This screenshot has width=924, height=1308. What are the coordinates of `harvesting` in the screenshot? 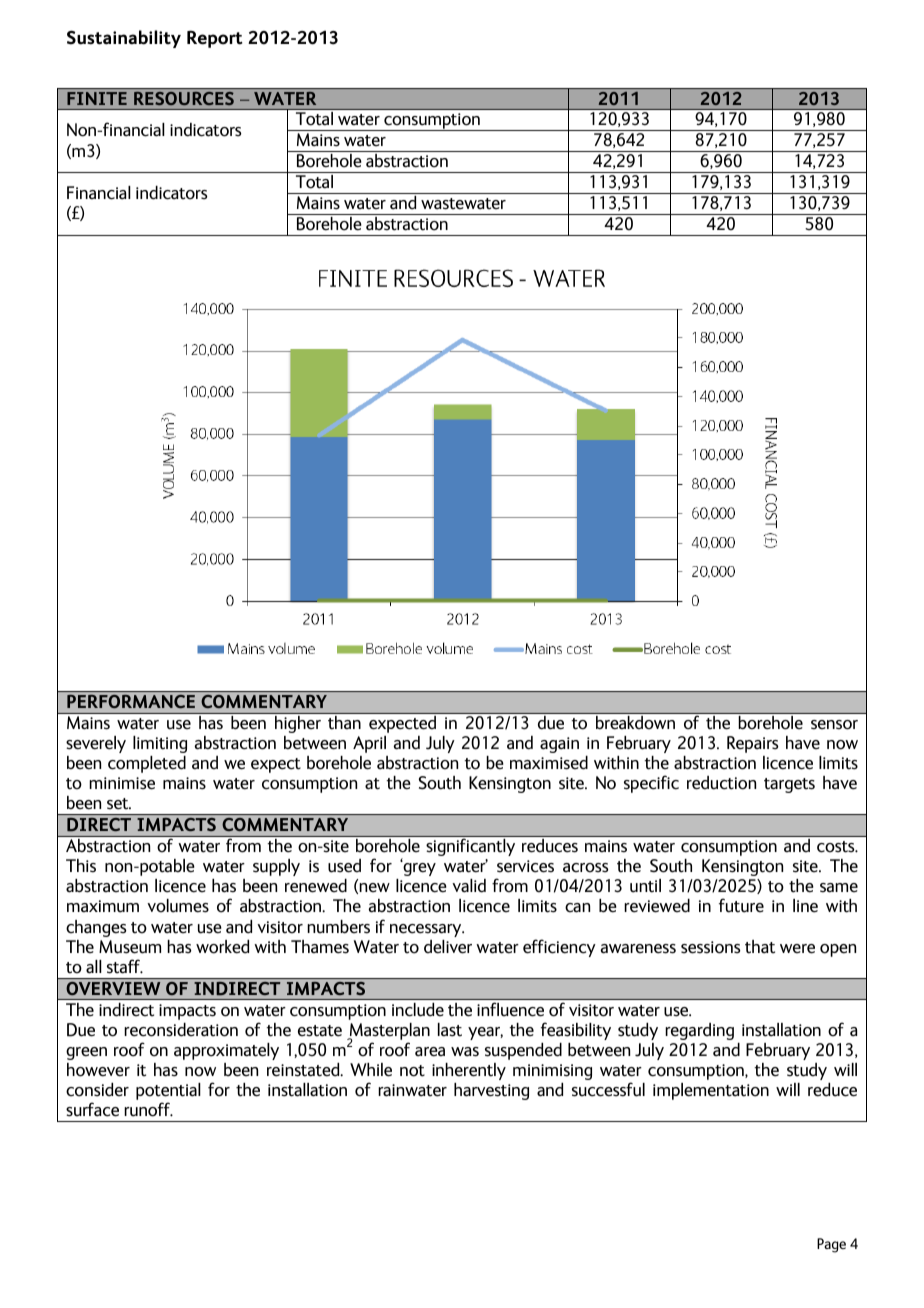 It's located at (491, 1091).
